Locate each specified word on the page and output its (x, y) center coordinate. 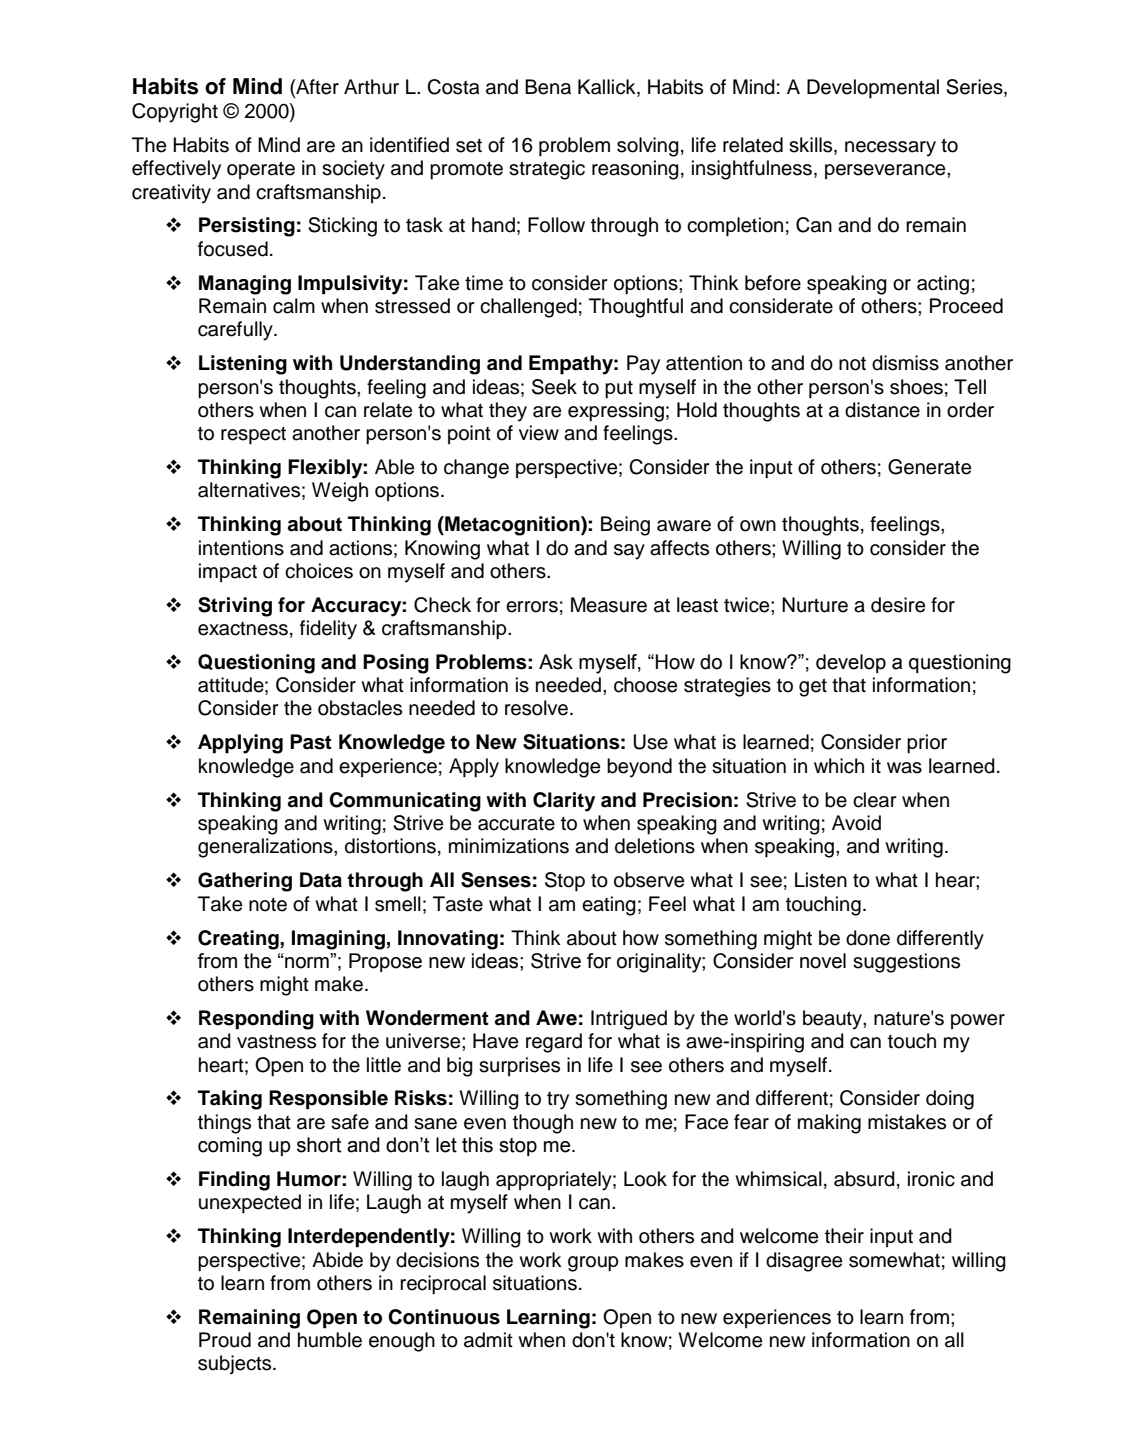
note (268, 905)
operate (261, 170)
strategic (547, 170)
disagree (804, 1262)
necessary (890, 149)
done (868, 938)
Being (625, 526)
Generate (929, 467)
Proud (225, 1340)
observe (649, 880)
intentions (241, 548)
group (593, 1264)
